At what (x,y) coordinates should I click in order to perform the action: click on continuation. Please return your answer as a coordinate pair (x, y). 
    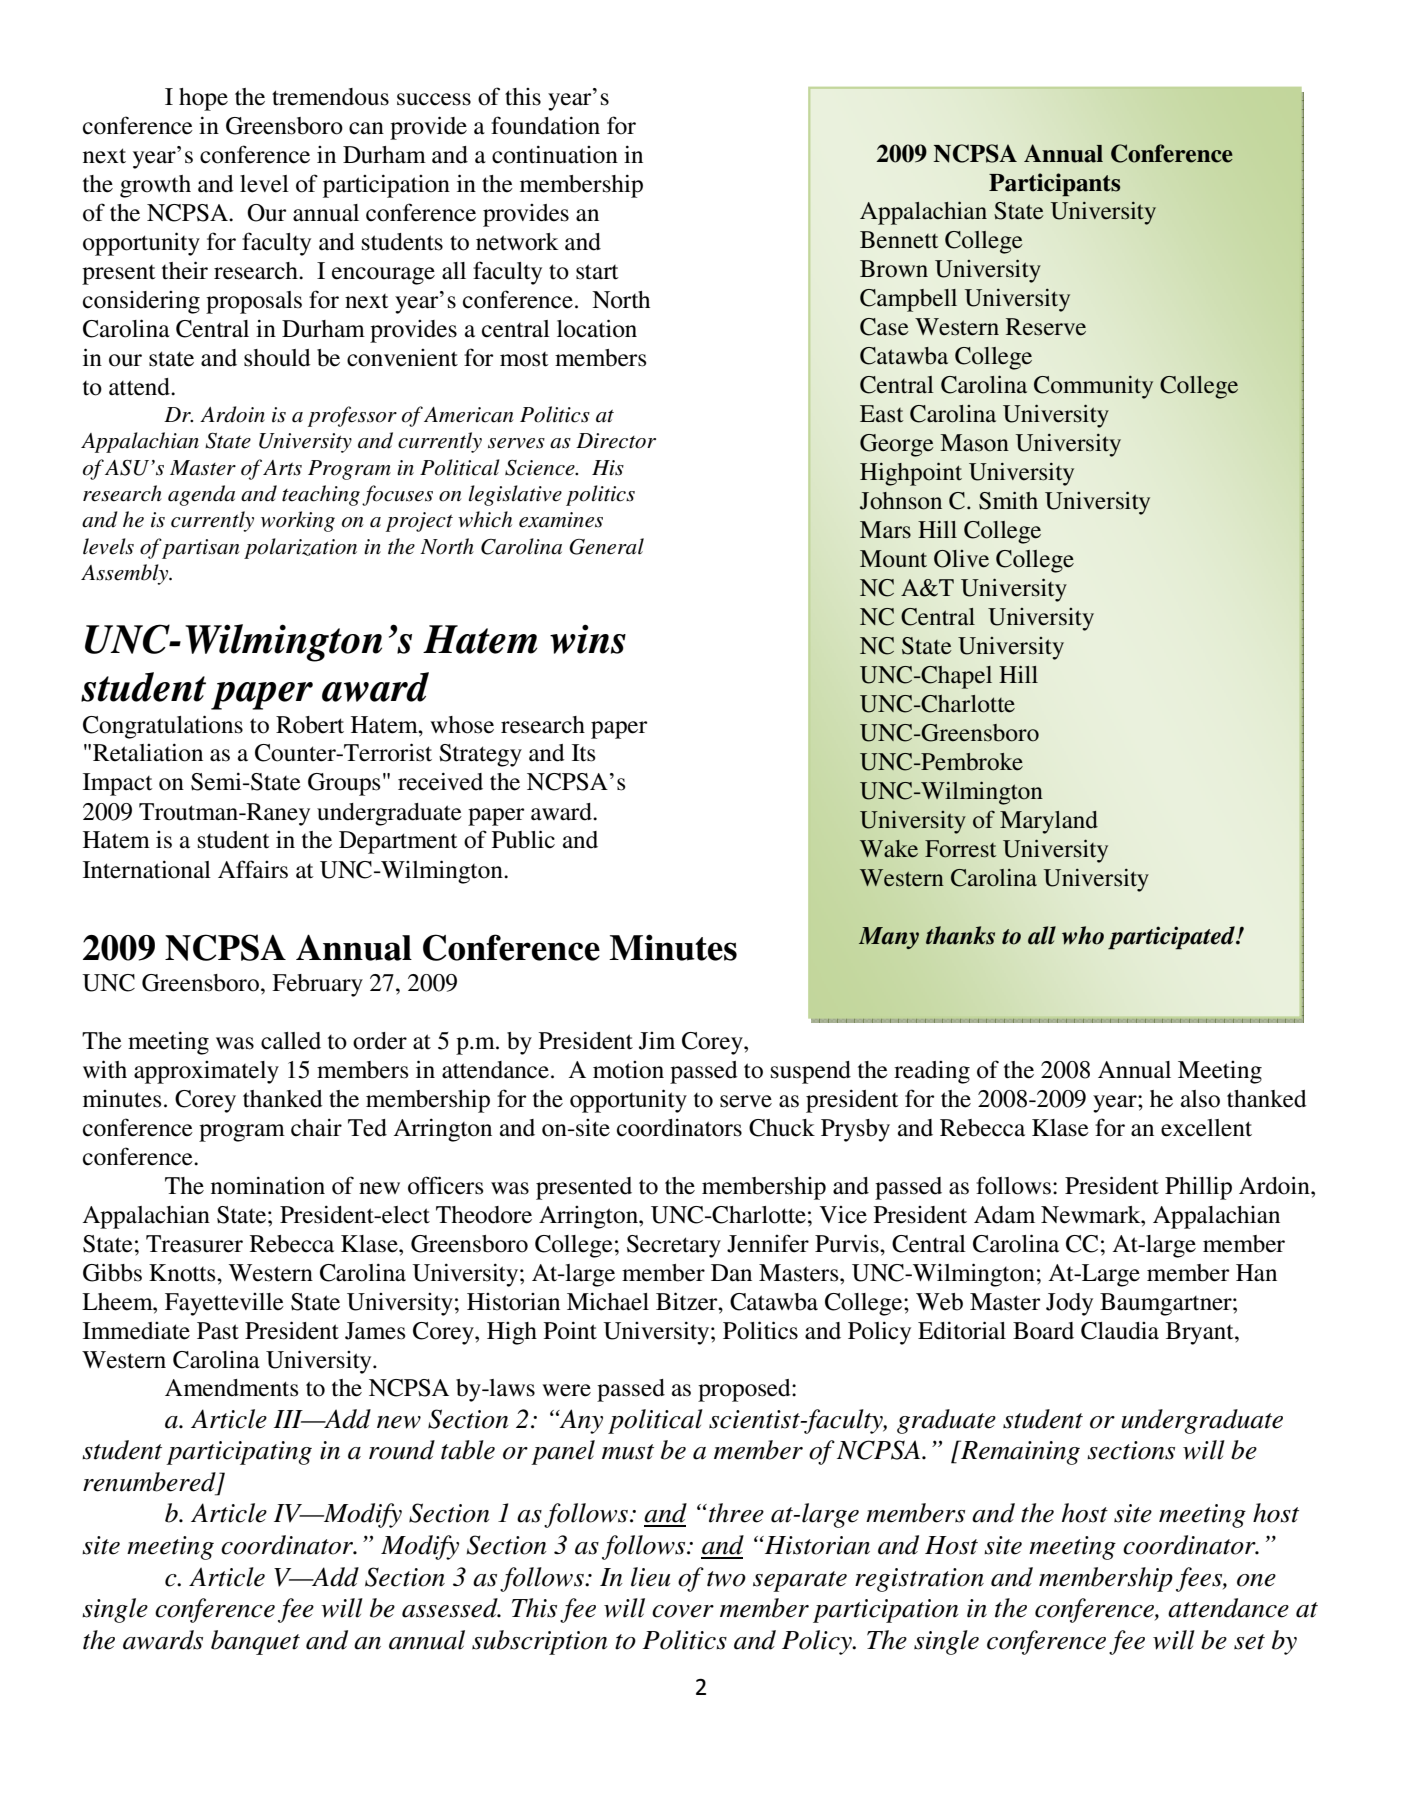
    Looking at the image, I should click on (555, 154).
